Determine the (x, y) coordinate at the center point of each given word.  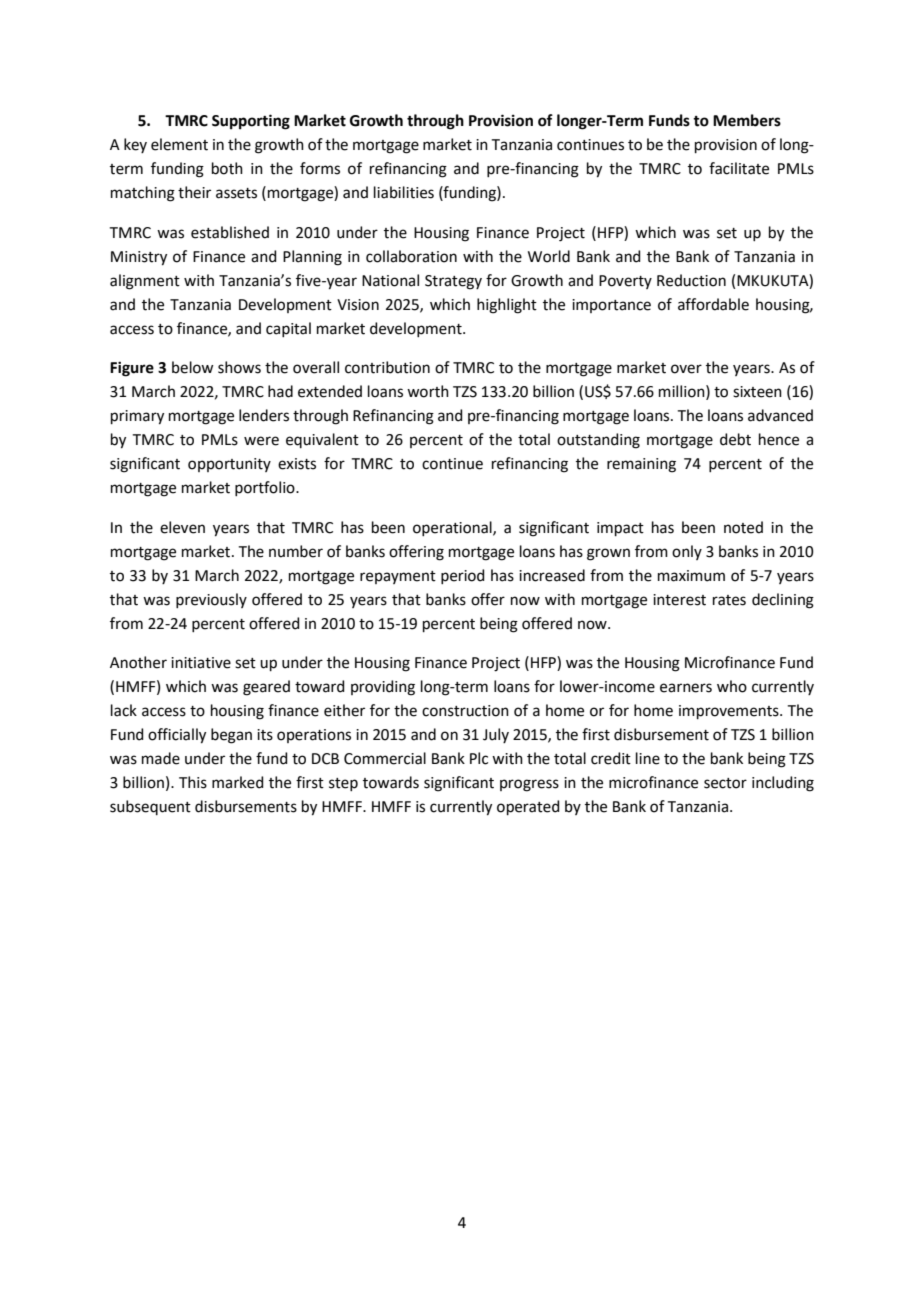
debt (735, 439)
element (179, 144)
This (193, 782)
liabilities (404, 192)
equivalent (322, 440)
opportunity (229, 465)
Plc (479, 758)
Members (747, 120)
